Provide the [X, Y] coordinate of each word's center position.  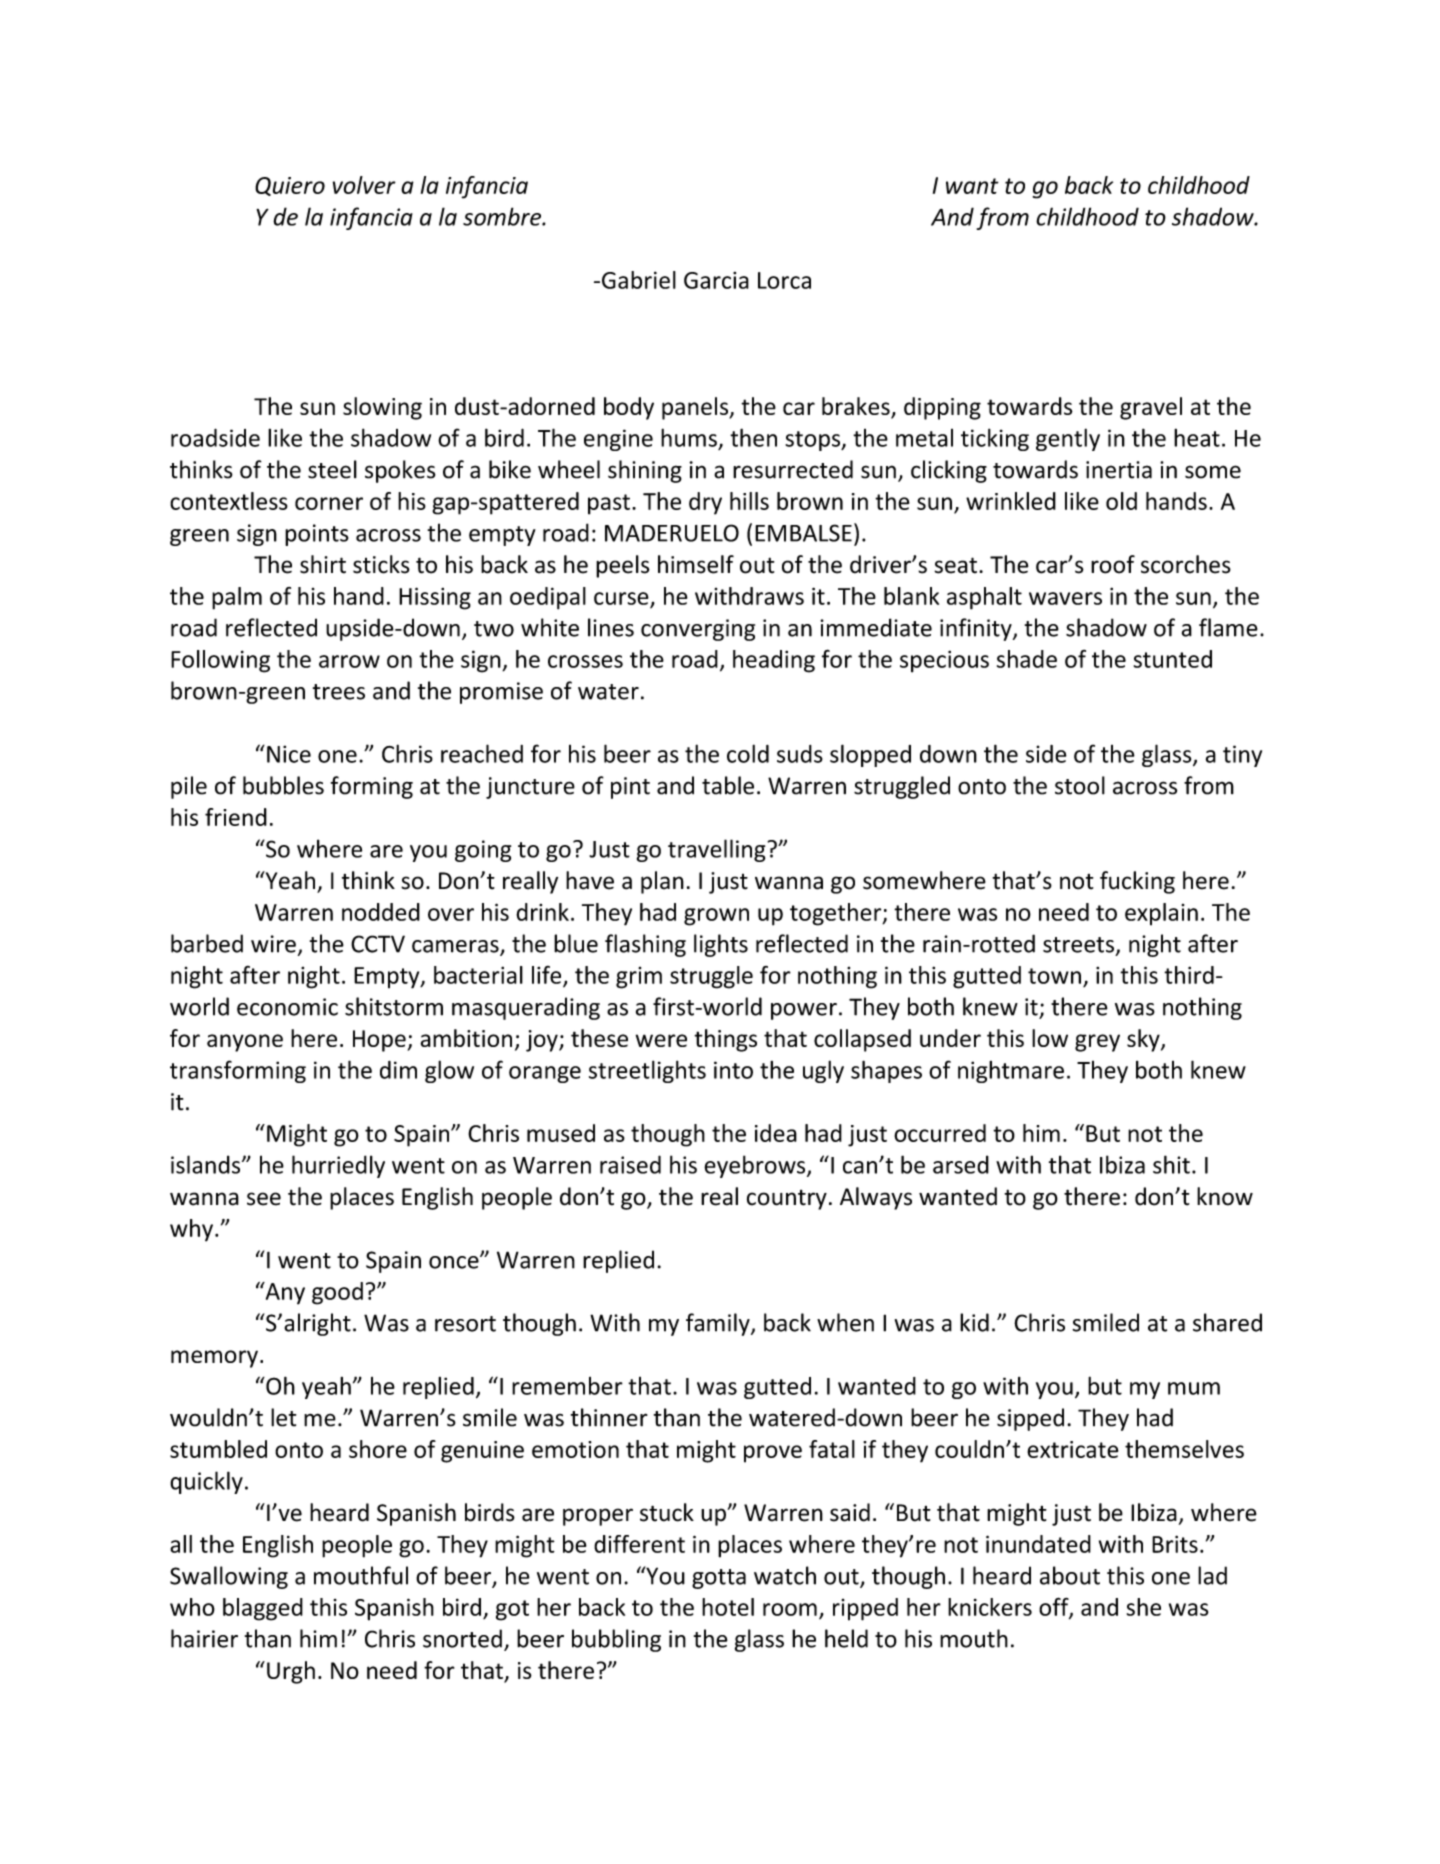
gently [1068, 439]
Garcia [716, 280]
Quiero [290, 186]
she [1144, 1607]
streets [1078, 945]
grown [716, 917]
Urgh [291, 1672]
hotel [728, 1607]
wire [273, 944]
